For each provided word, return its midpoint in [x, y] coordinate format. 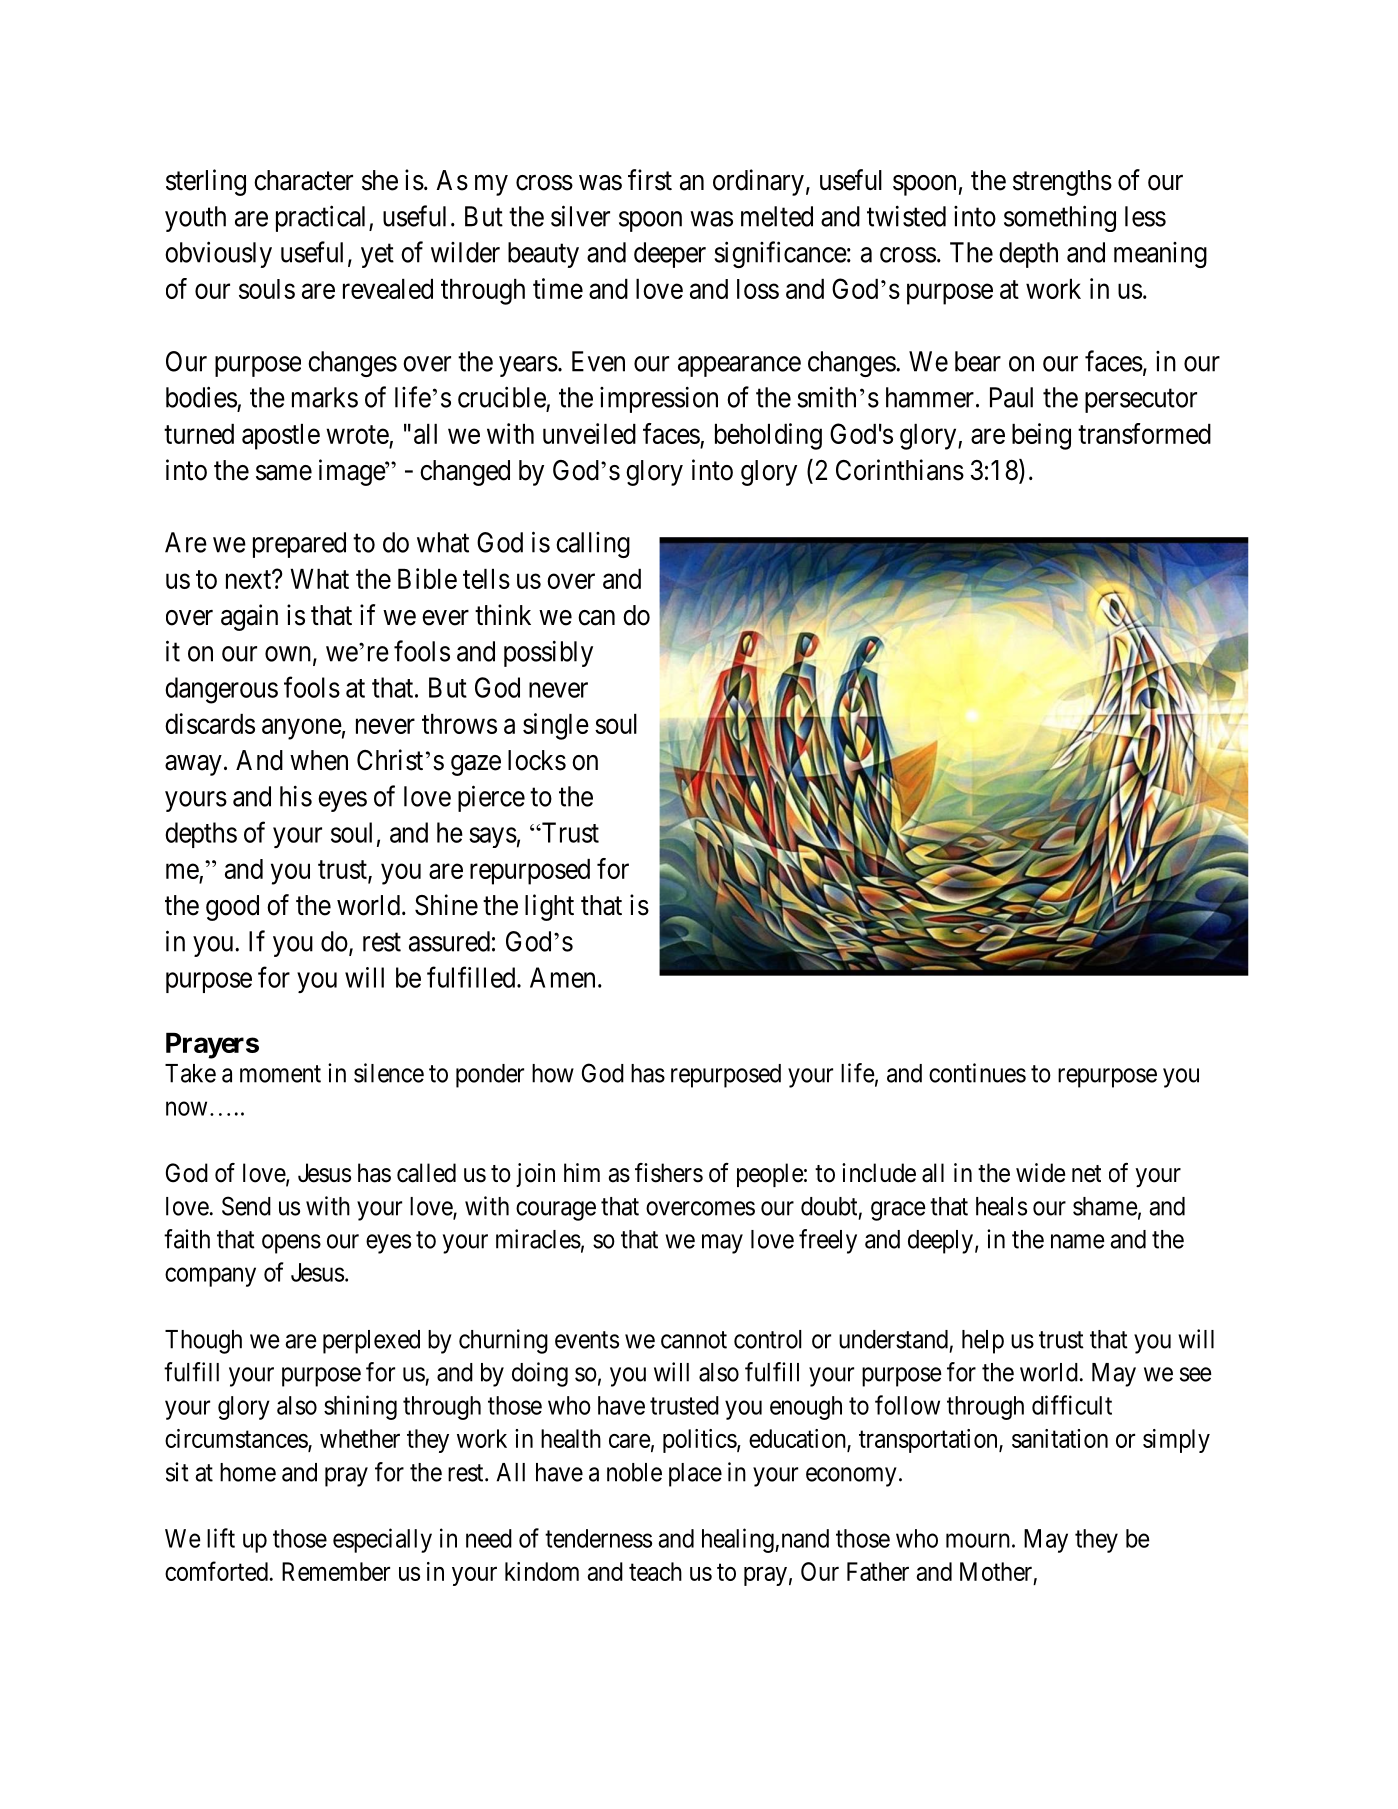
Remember [336, 1571]
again [249, 617]
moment [280, 1074]
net [1086, 1174]
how [553, 1073]
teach [655, 1571]
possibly [548, 653]
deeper [670, 255]
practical [323, 218]
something [1060, 218]
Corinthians [900, 470]
